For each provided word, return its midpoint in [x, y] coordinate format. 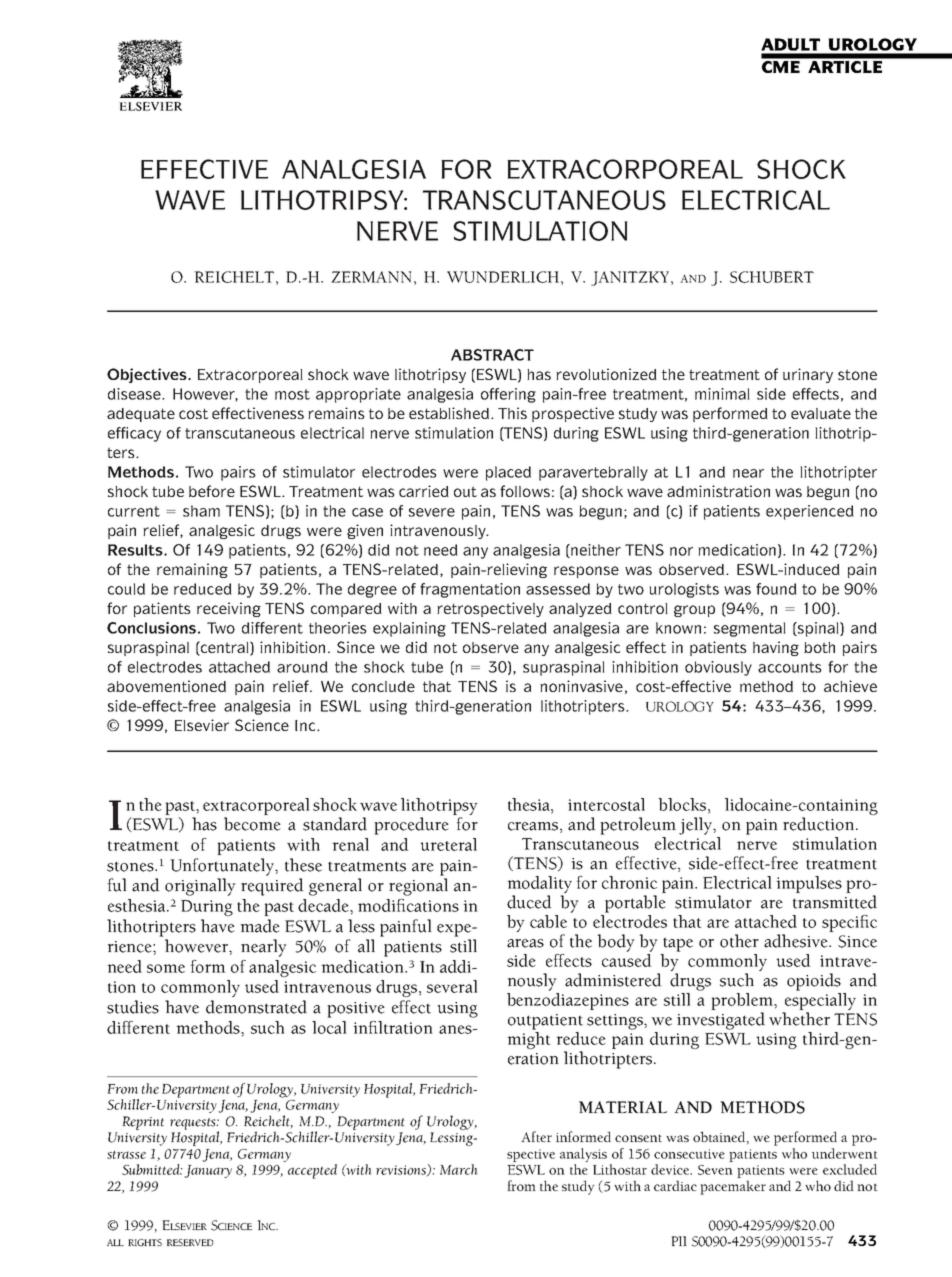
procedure [411, 826]
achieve [850, 686]
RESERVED [190, 1242]
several [452, 986]
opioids [814, 982]
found [776, 589]
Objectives [148, 375]
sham [201, 511]
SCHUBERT [772, 277]
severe [432, 512]
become [252, 824]
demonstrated [256, 1007]
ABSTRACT [492, 355]
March [459, 1169]
